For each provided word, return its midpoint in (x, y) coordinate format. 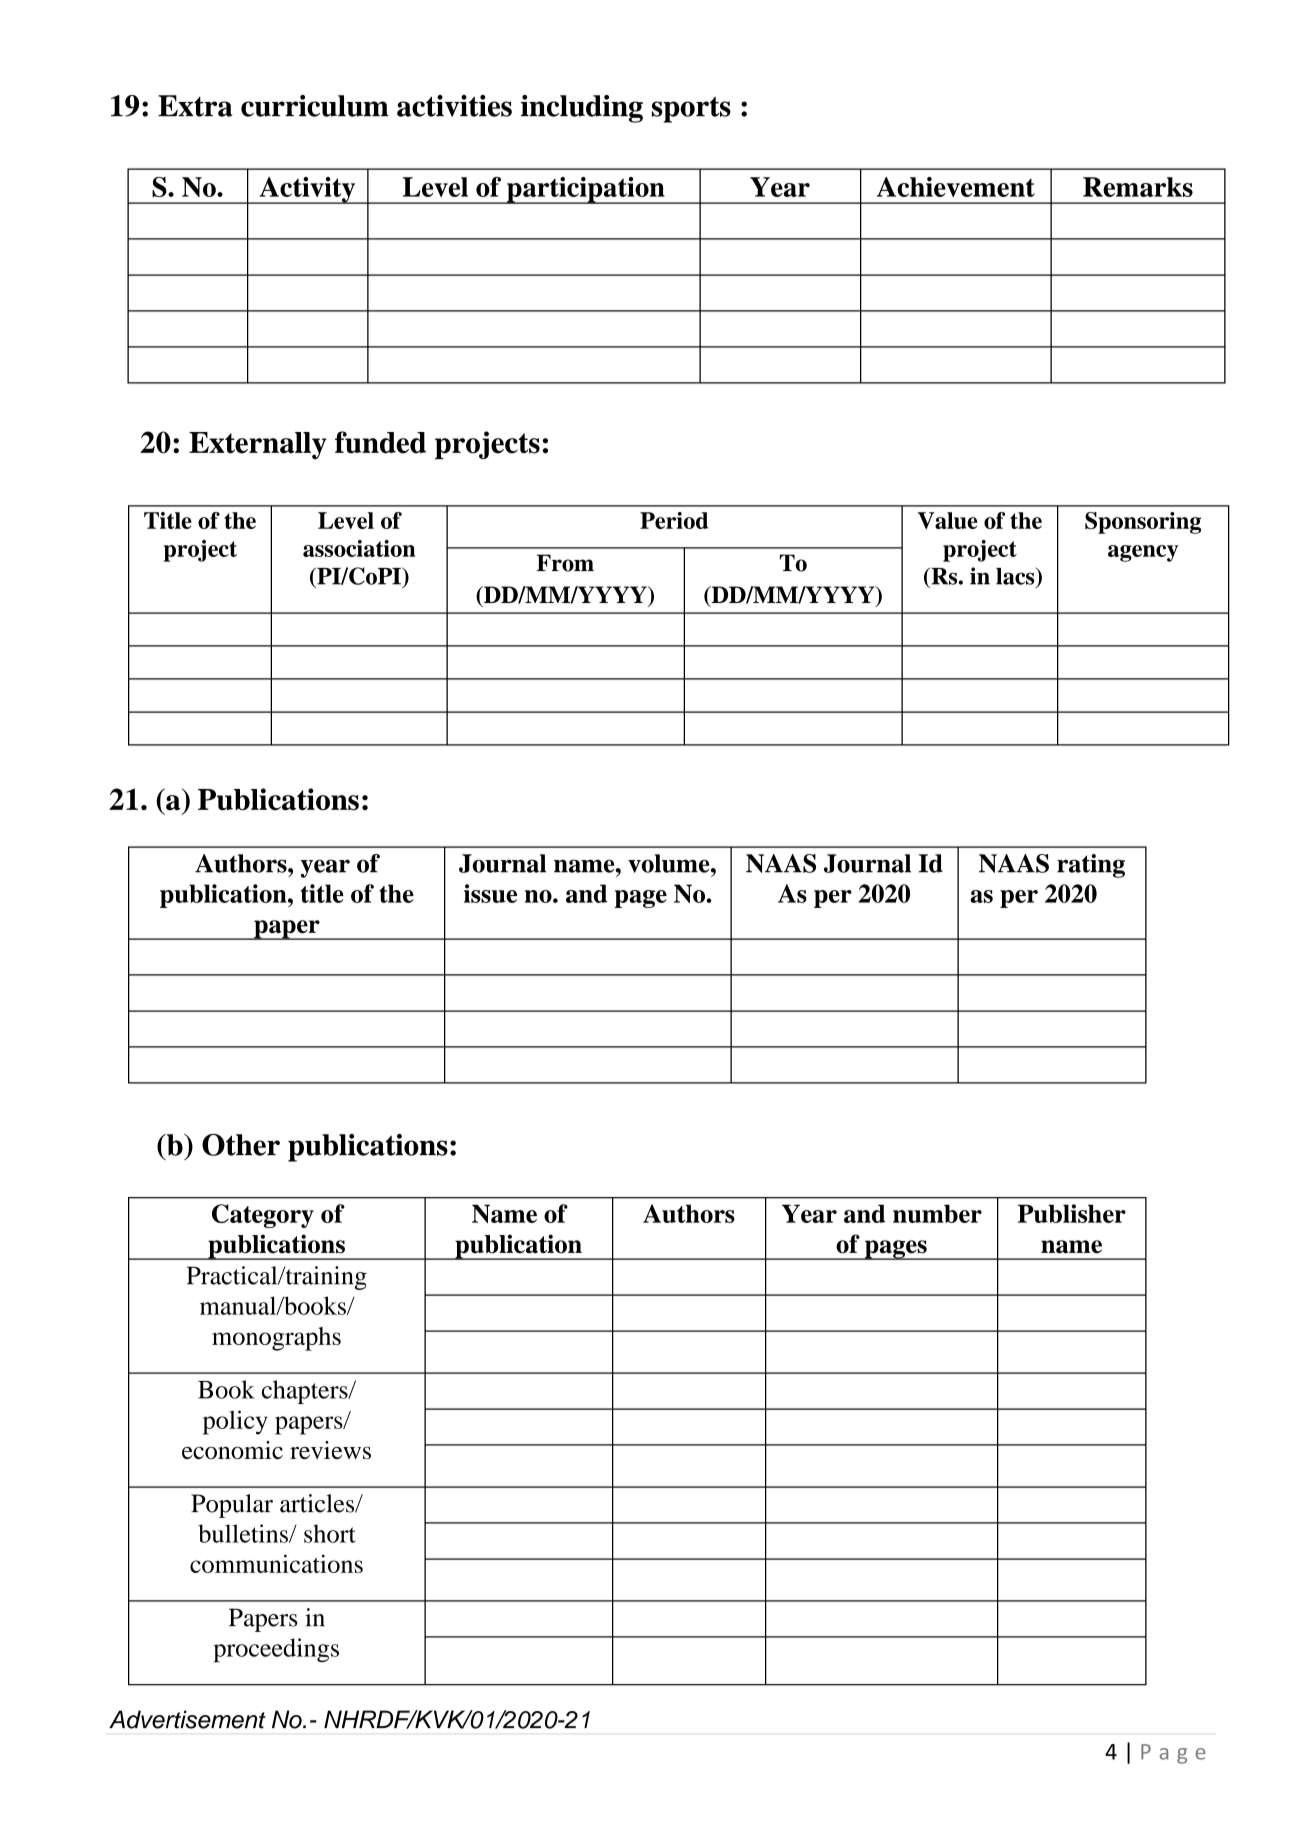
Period (674, 520)
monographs (276, 1339)
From (565, 563)
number (937, 1213)
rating (1091, 866)
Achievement (956, 187)
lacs (1016, 576)
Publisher (1072, 1213)
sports (691, 110)
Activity (307, 190)
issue (490, 893)
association (359, 548)
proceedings (276, 1650)
